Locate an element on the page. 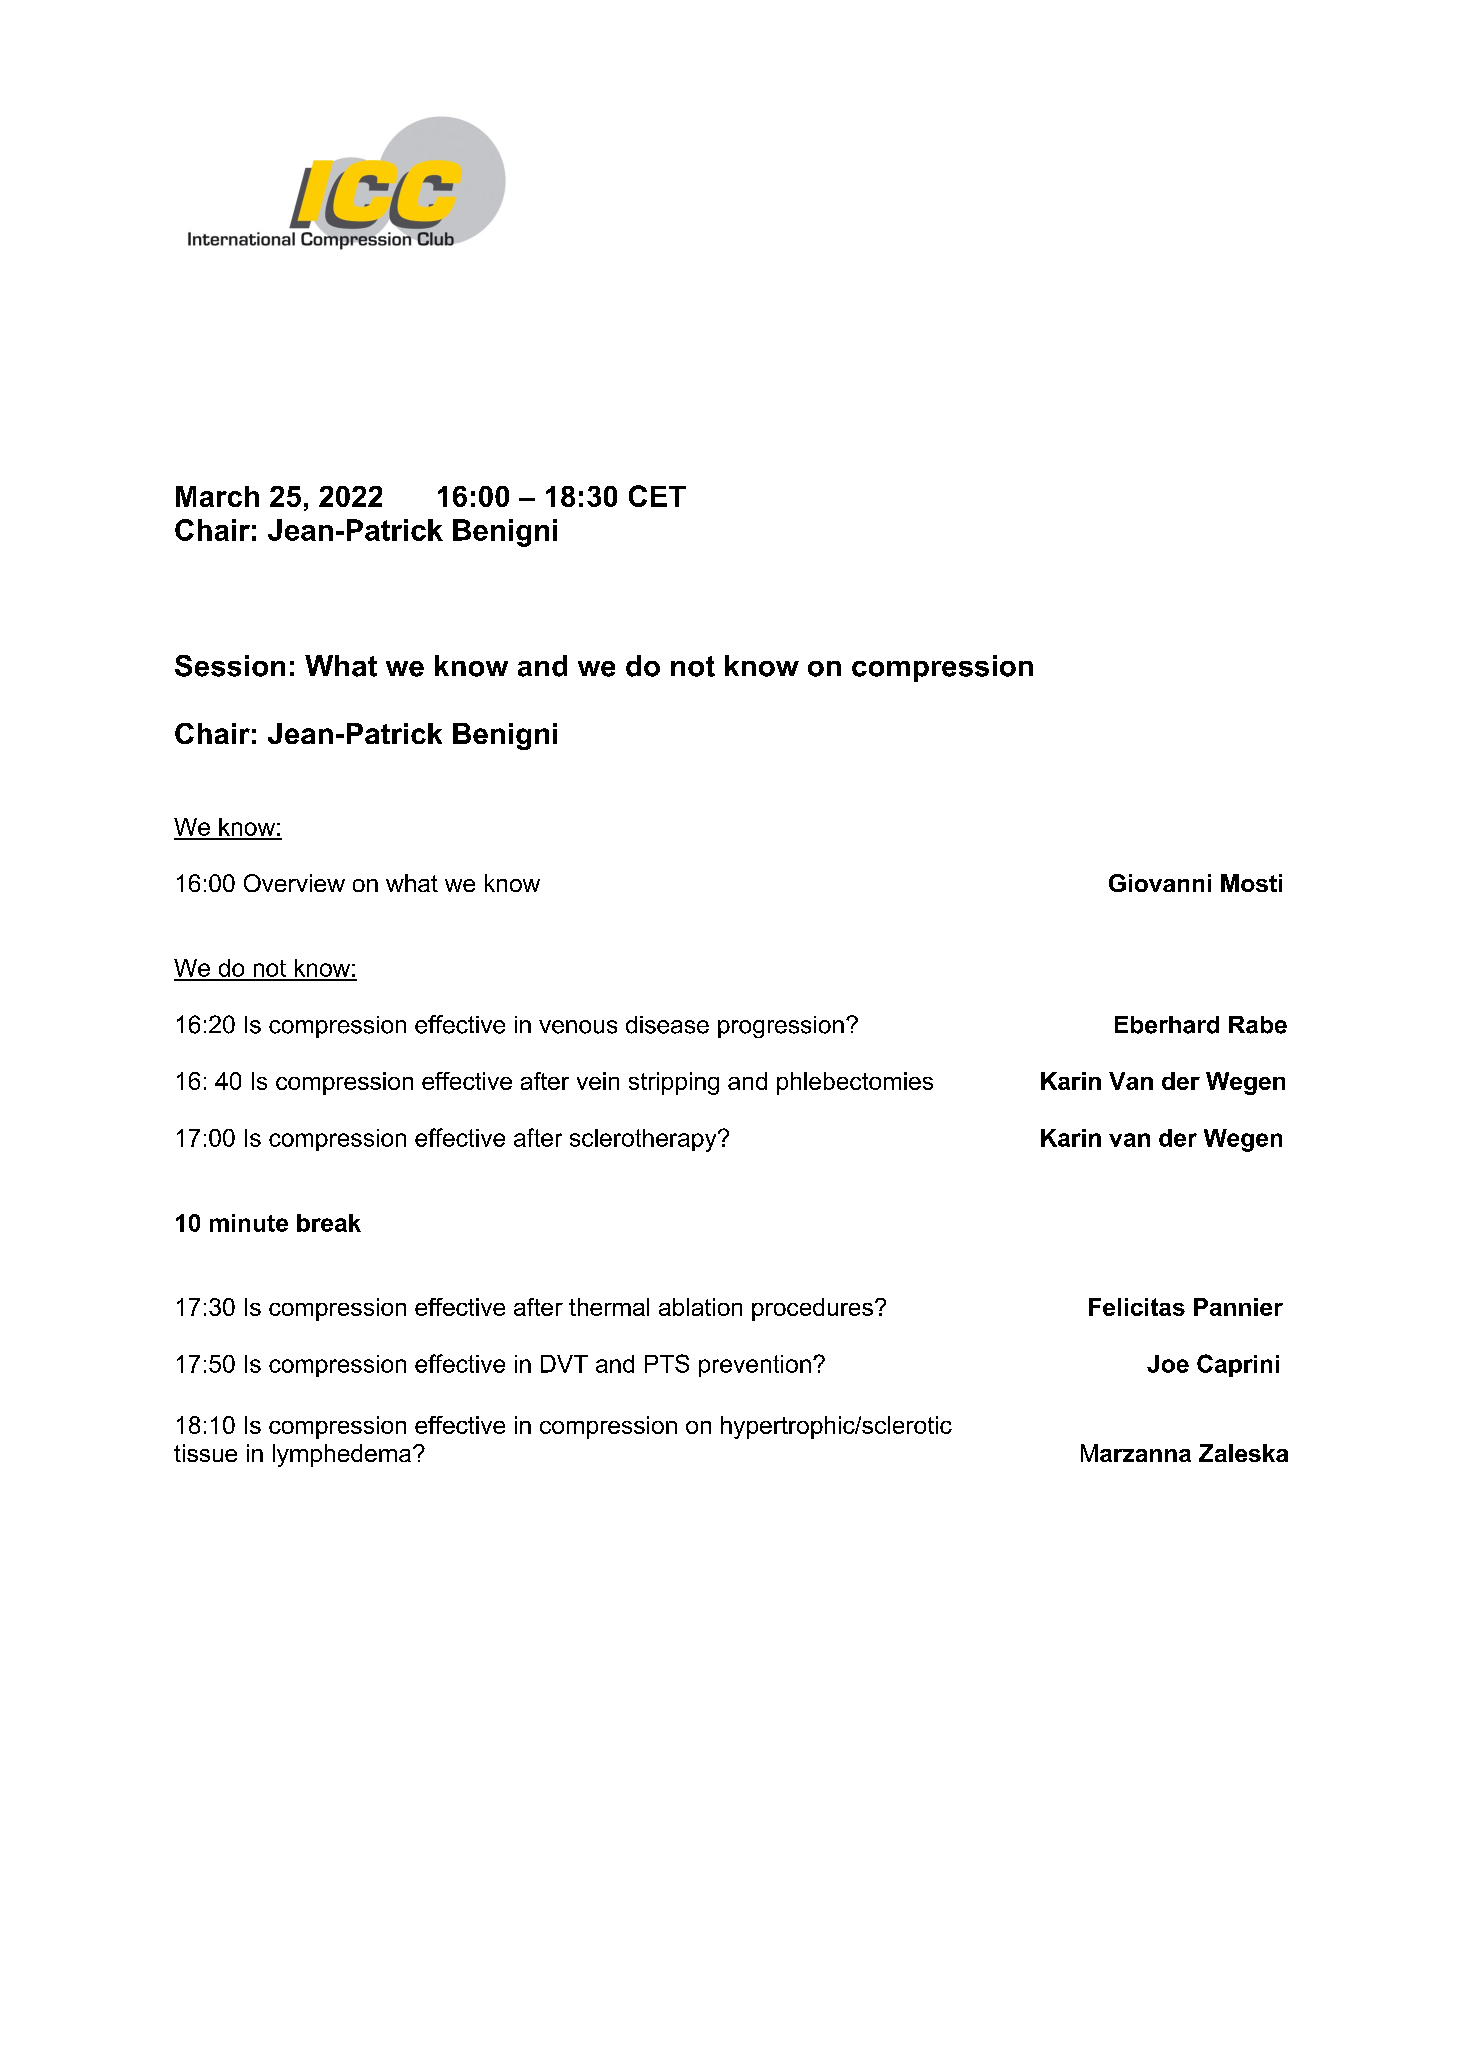  venous is located at coordinates (578, 1027).
